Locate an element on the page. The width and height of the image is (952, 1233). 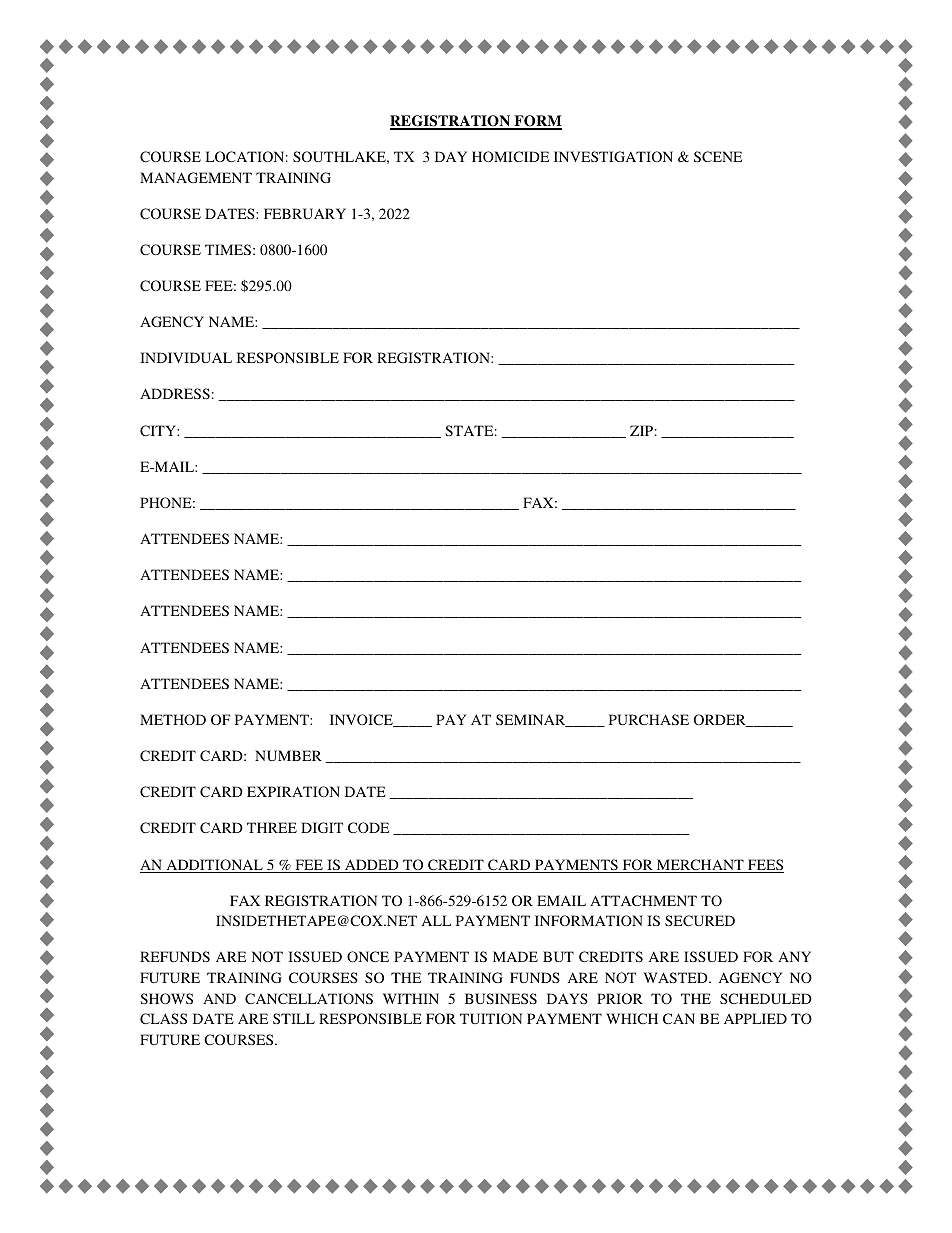
HOMICIDE is located at coordinates (510, 156).
